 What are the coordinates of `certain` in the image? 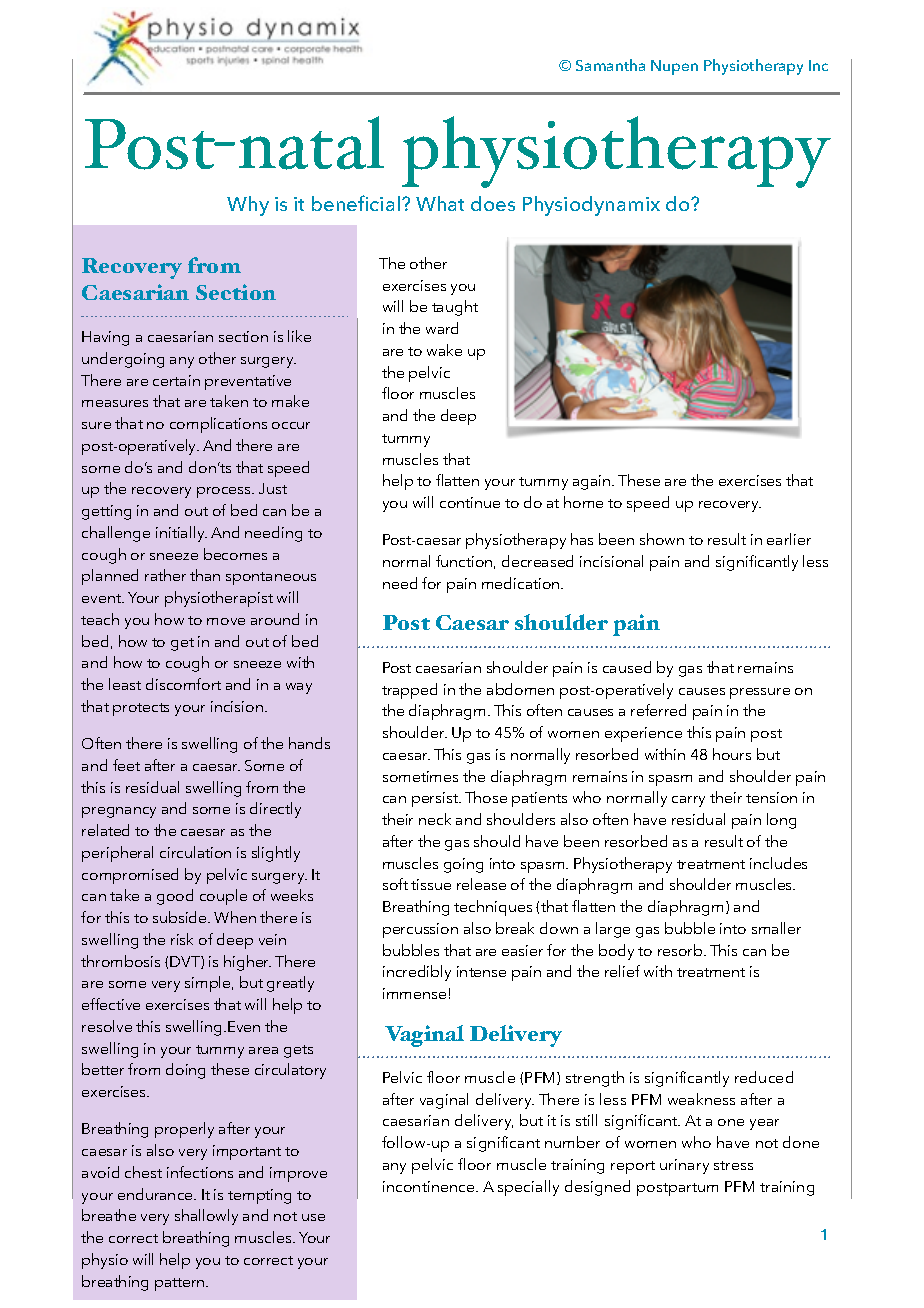 It's located at (176, 380).
